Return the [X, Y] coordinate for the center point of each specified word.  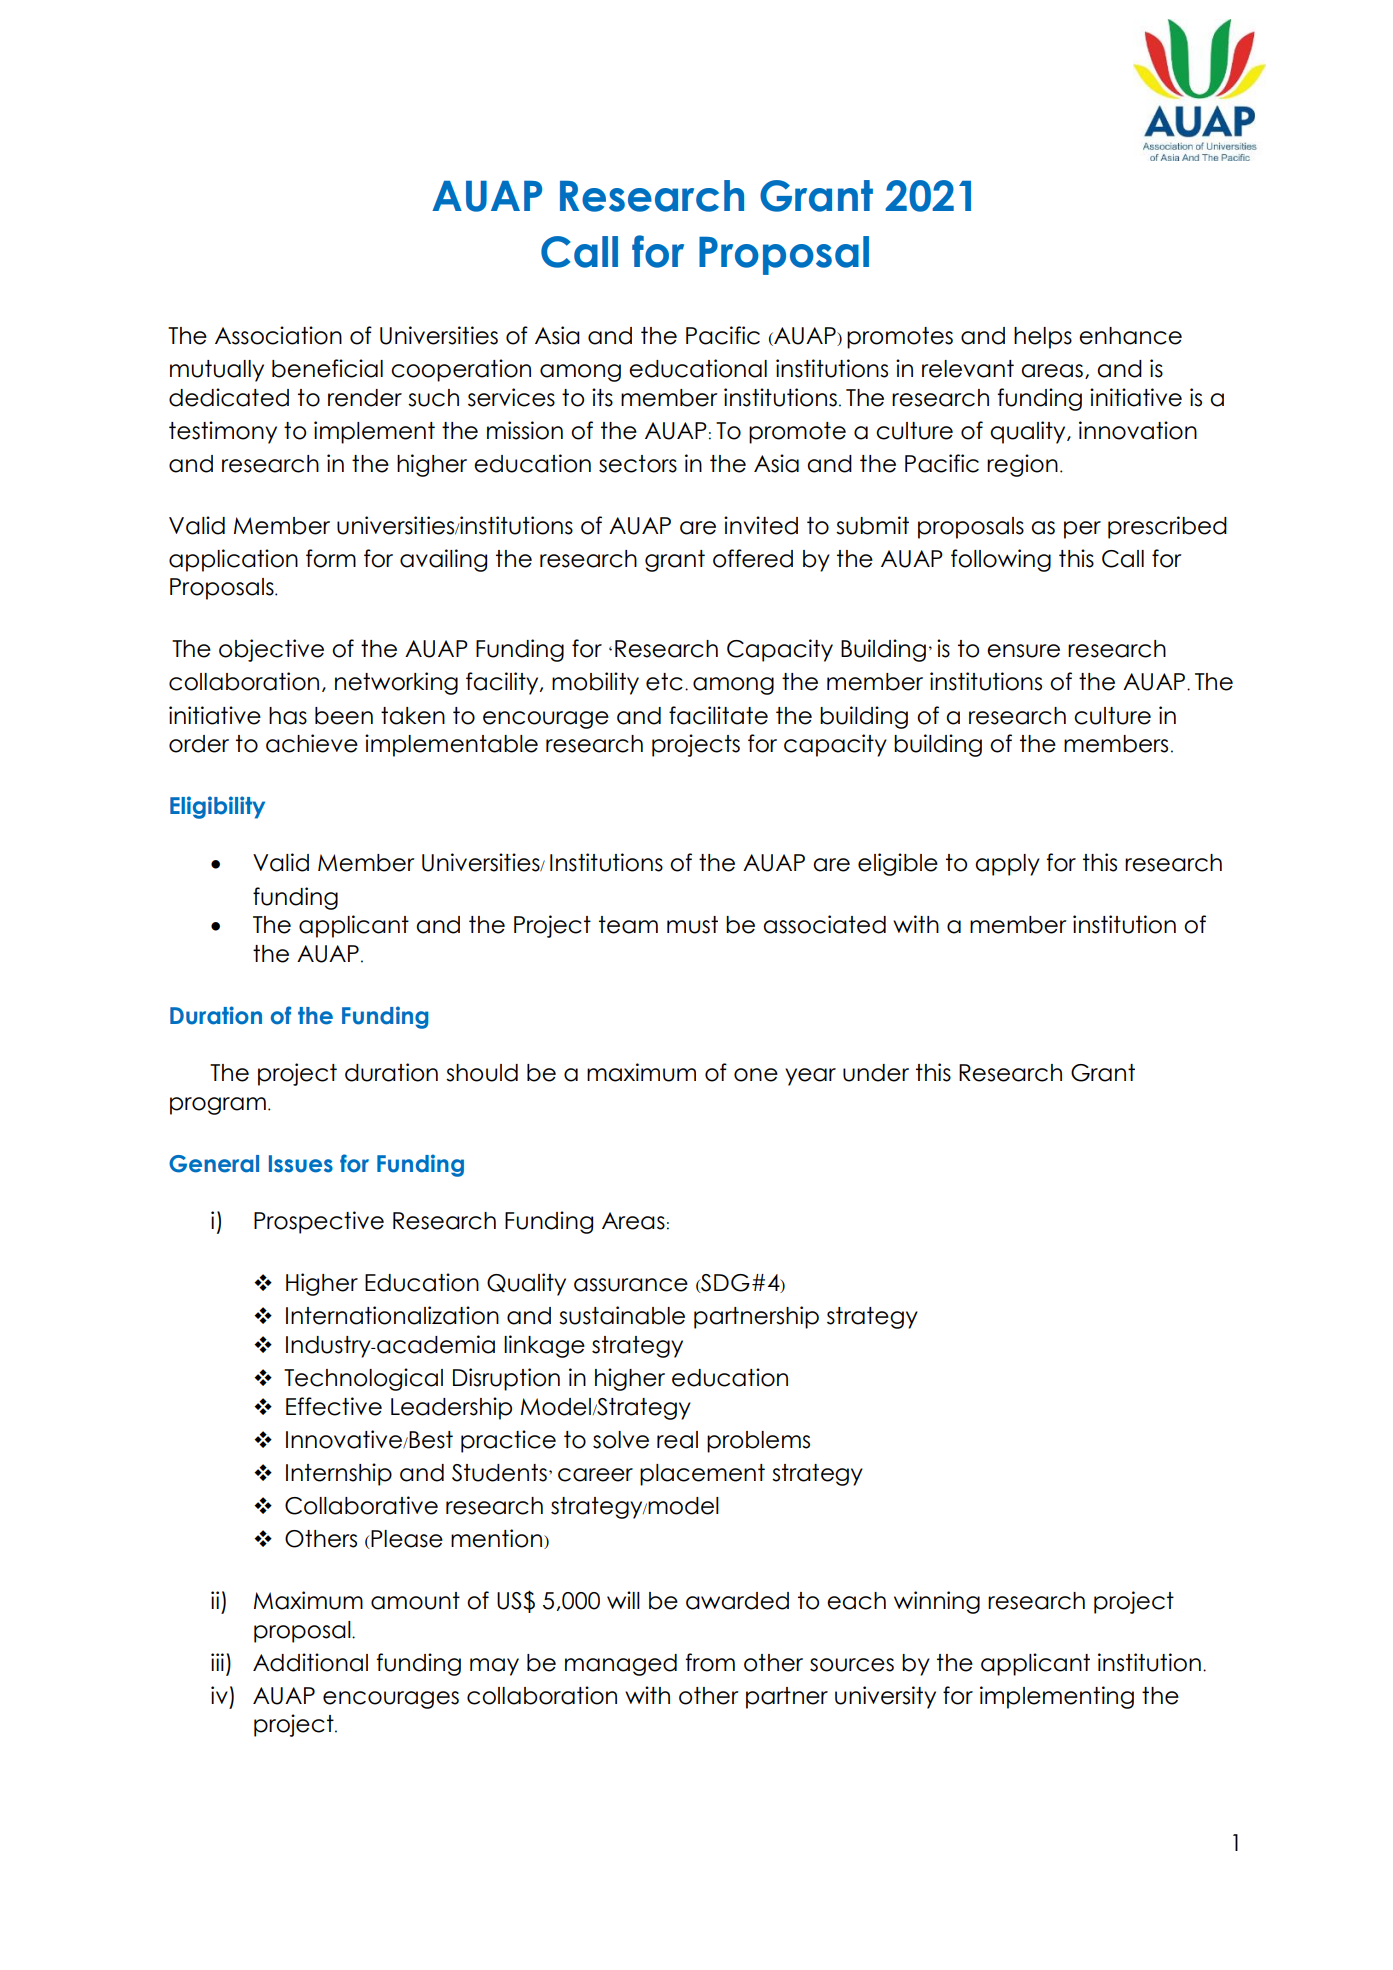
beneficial [327, 368]
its [602, 397]
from [710, 1662]
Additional [310, 1662]
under [876, 1073]
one [756, 1075]
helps [1043, 338]
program [218, 1106]
